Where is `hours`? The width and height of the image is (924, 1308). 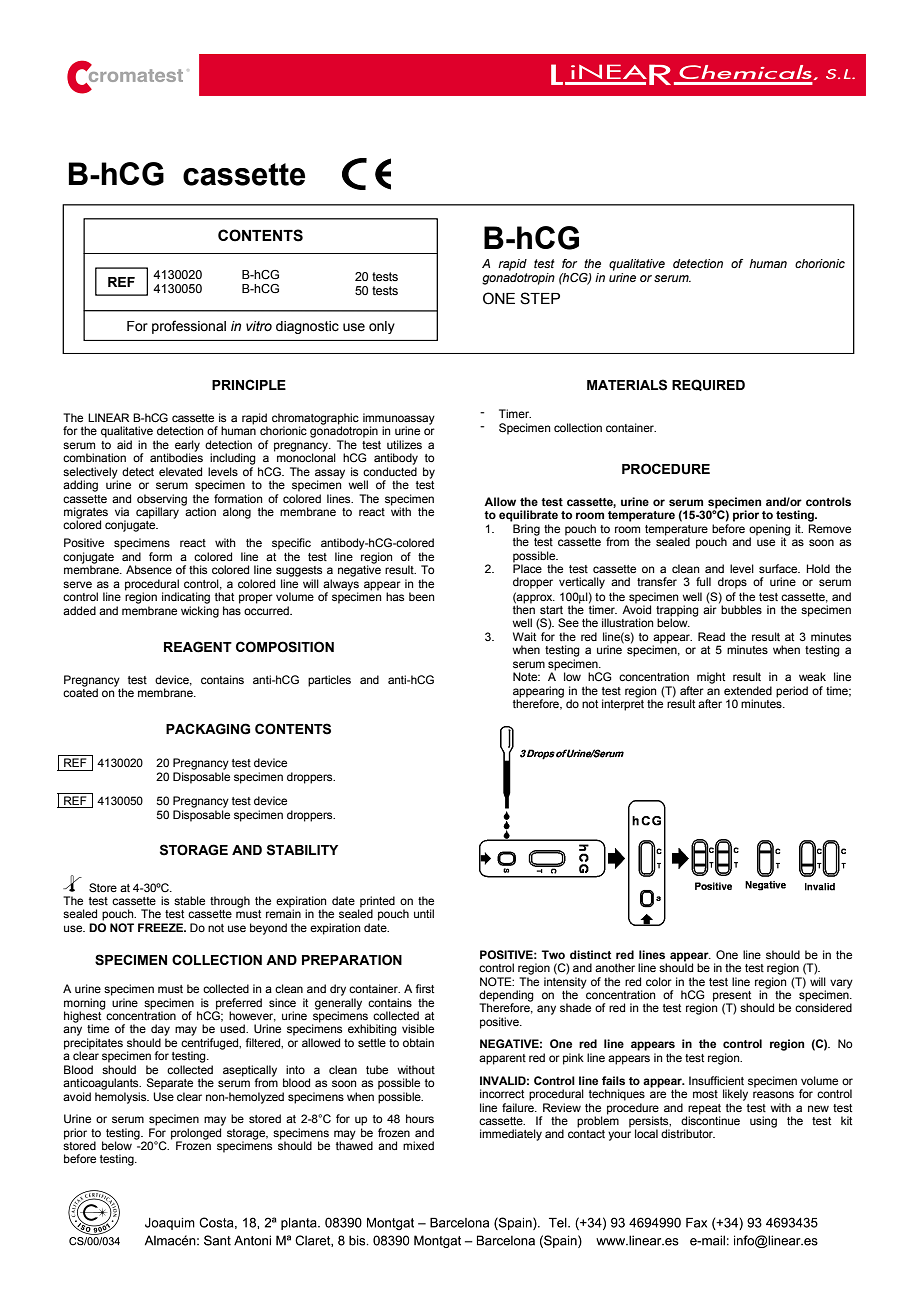
hours is located at coordinates (420, 1118).
